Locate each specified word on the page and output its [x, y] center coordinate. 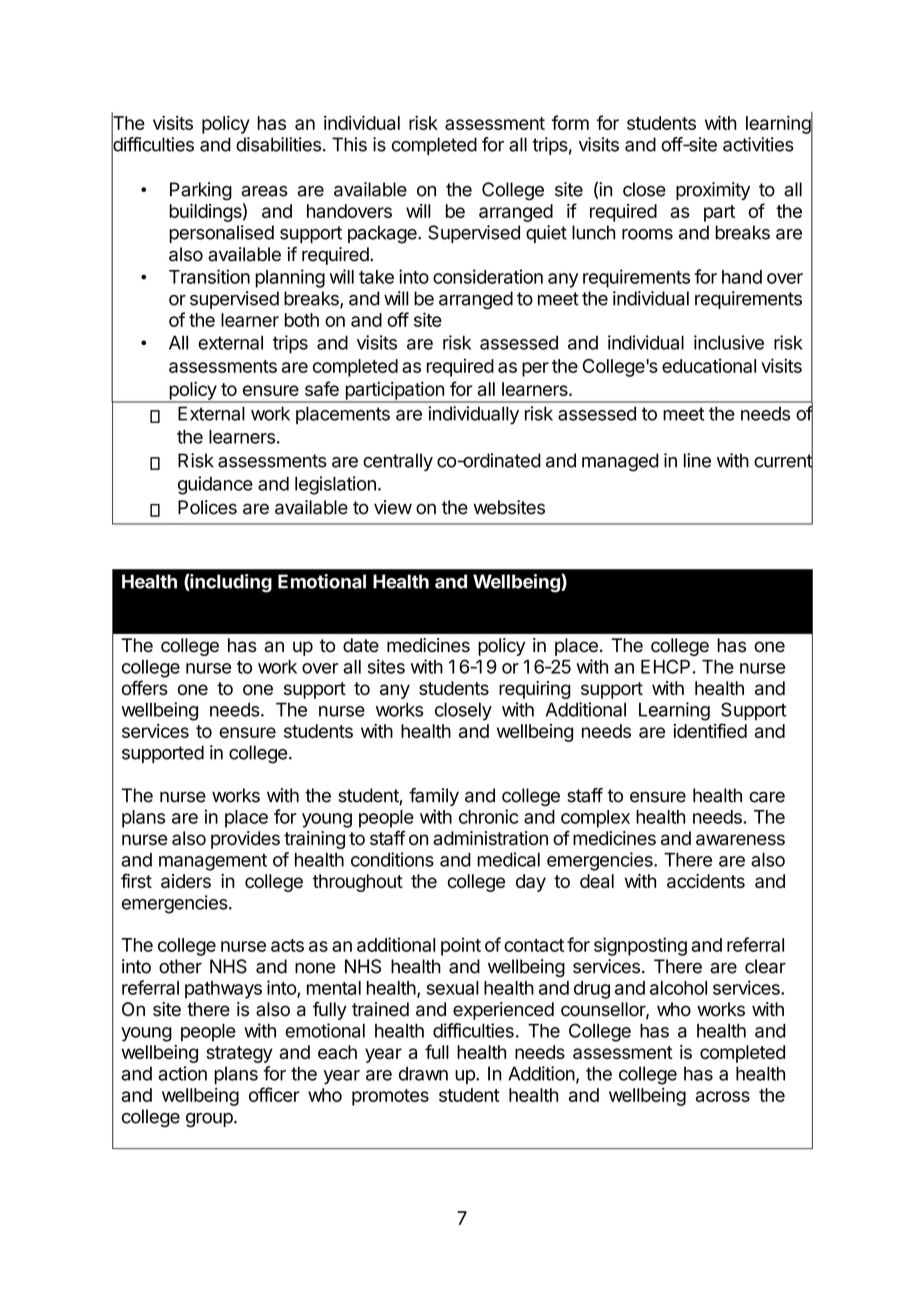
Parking [201, 191]
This [349, 144]
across [723, 1096]
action [182, 1073]
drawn [423, 1073]
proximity [713, 191]
